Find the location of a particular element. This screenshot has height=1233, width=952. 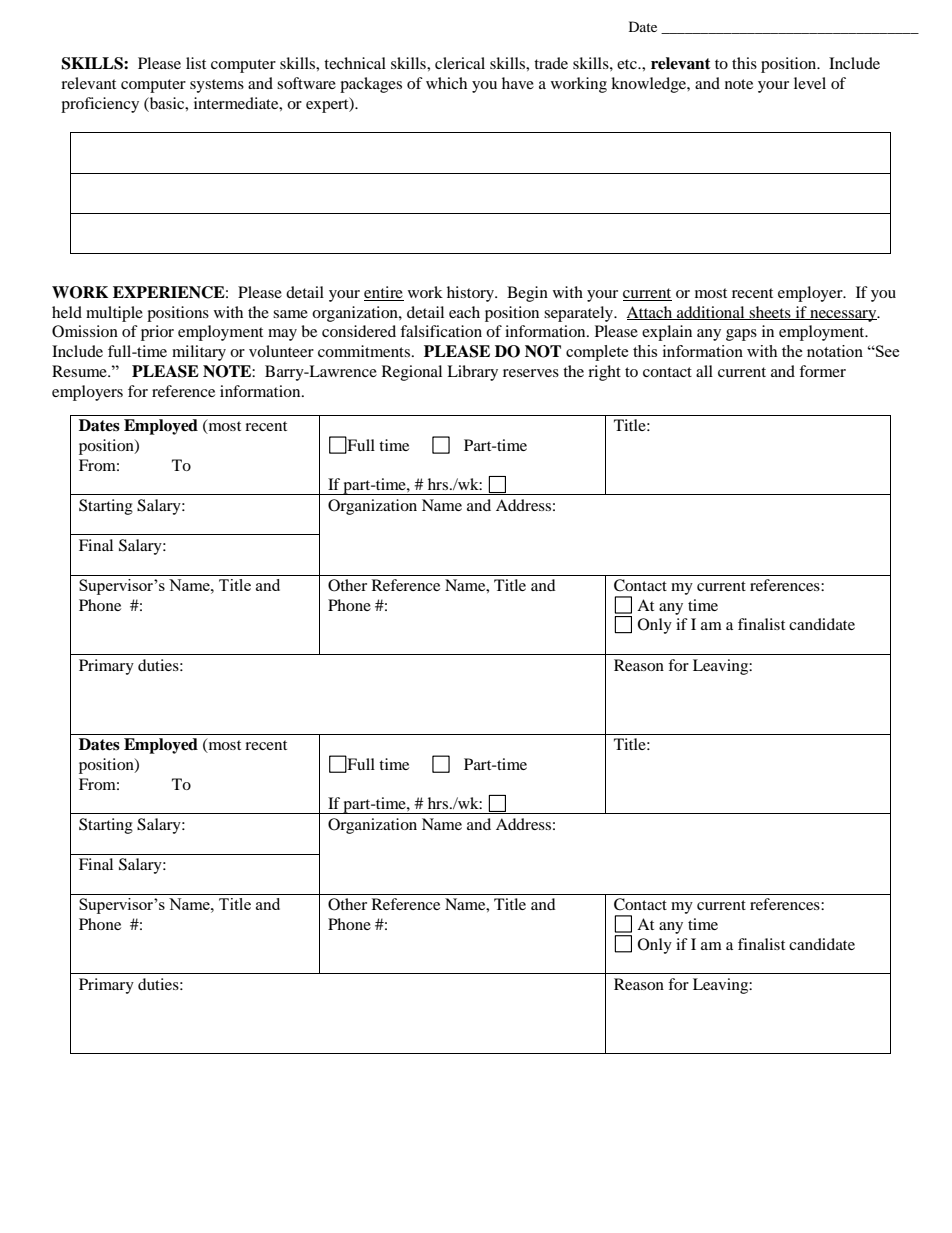

entire is located at coordinates (384, 293).
